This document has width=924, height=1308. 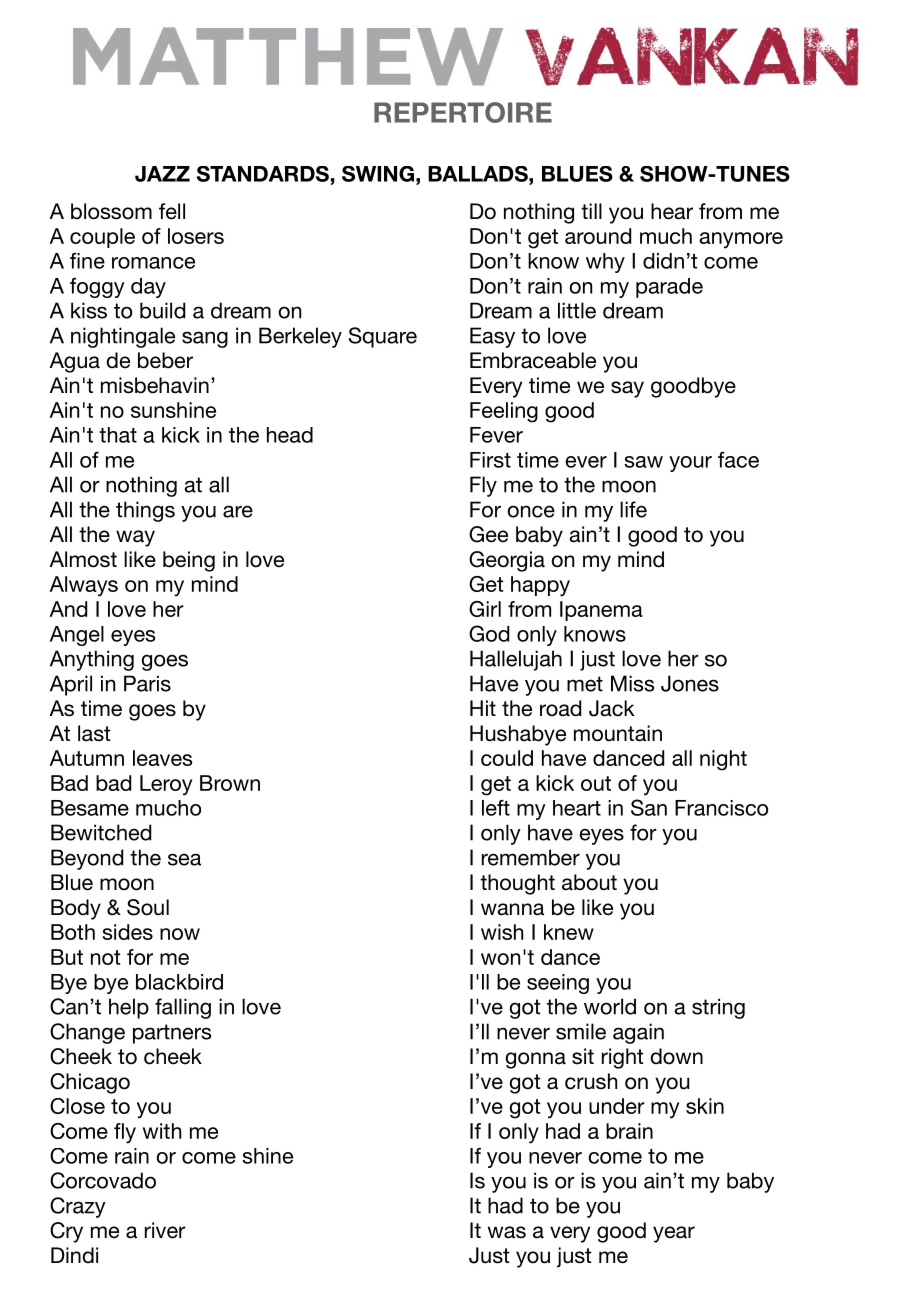 What do you see at coordinates (383, 337) in the document?
I see `Square` at bounding box center [383, 337].
